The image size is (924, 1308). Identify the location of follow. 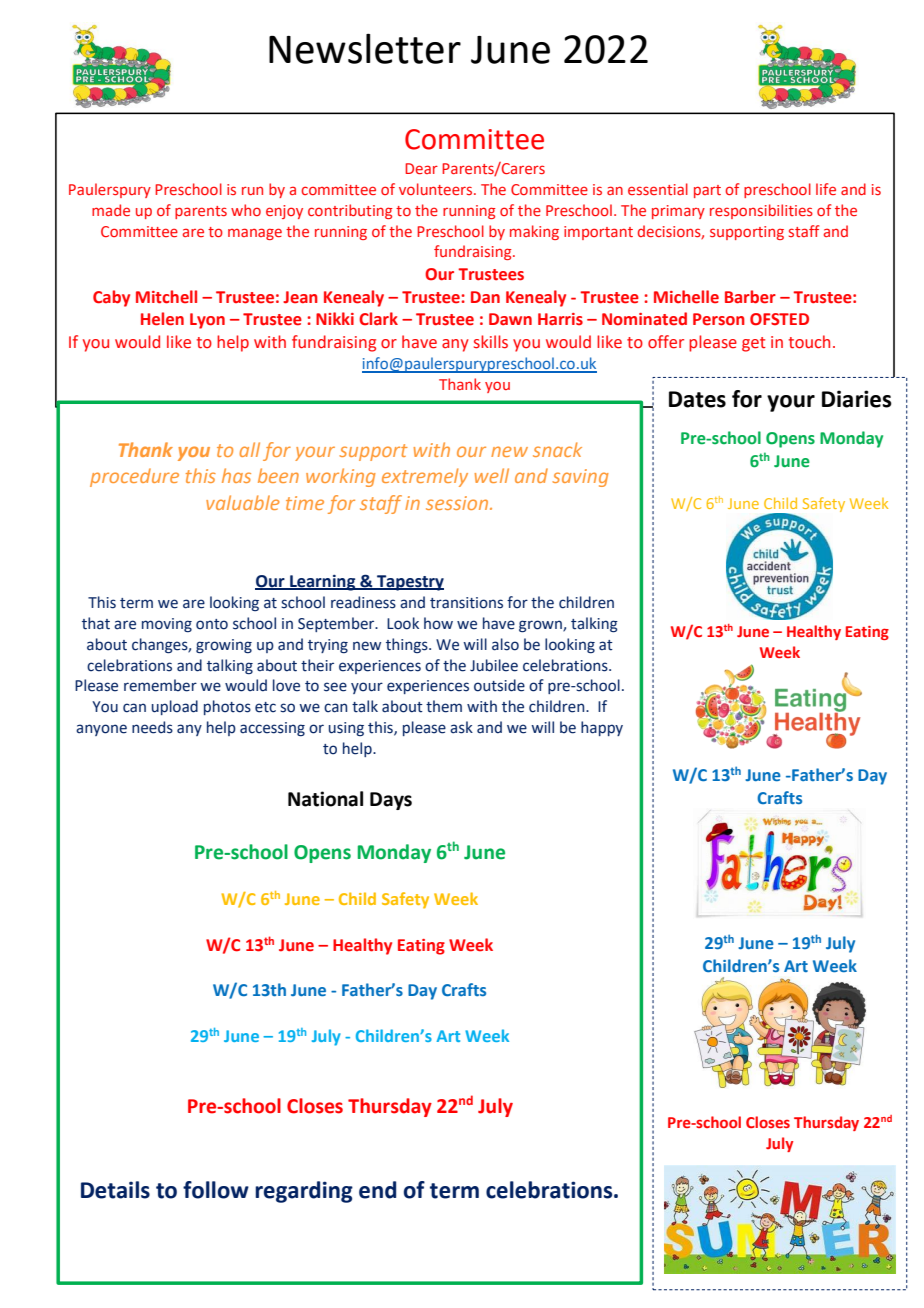
(216, 1190).
